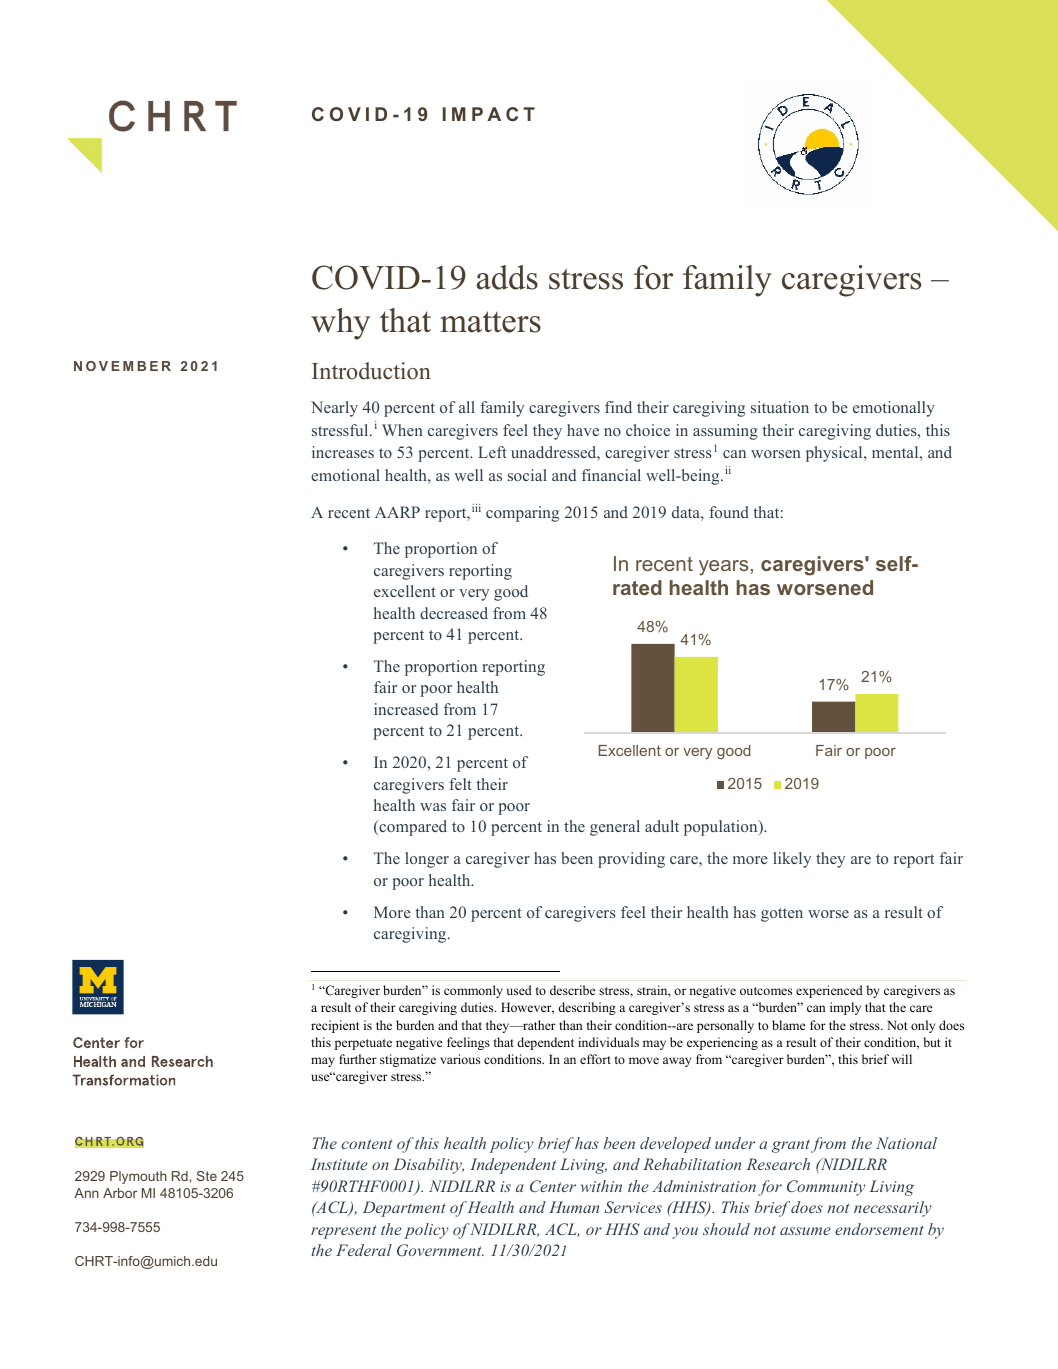 This screenshot has width=1058, height=1369. I want to click on Center, so click(553, 1186).
